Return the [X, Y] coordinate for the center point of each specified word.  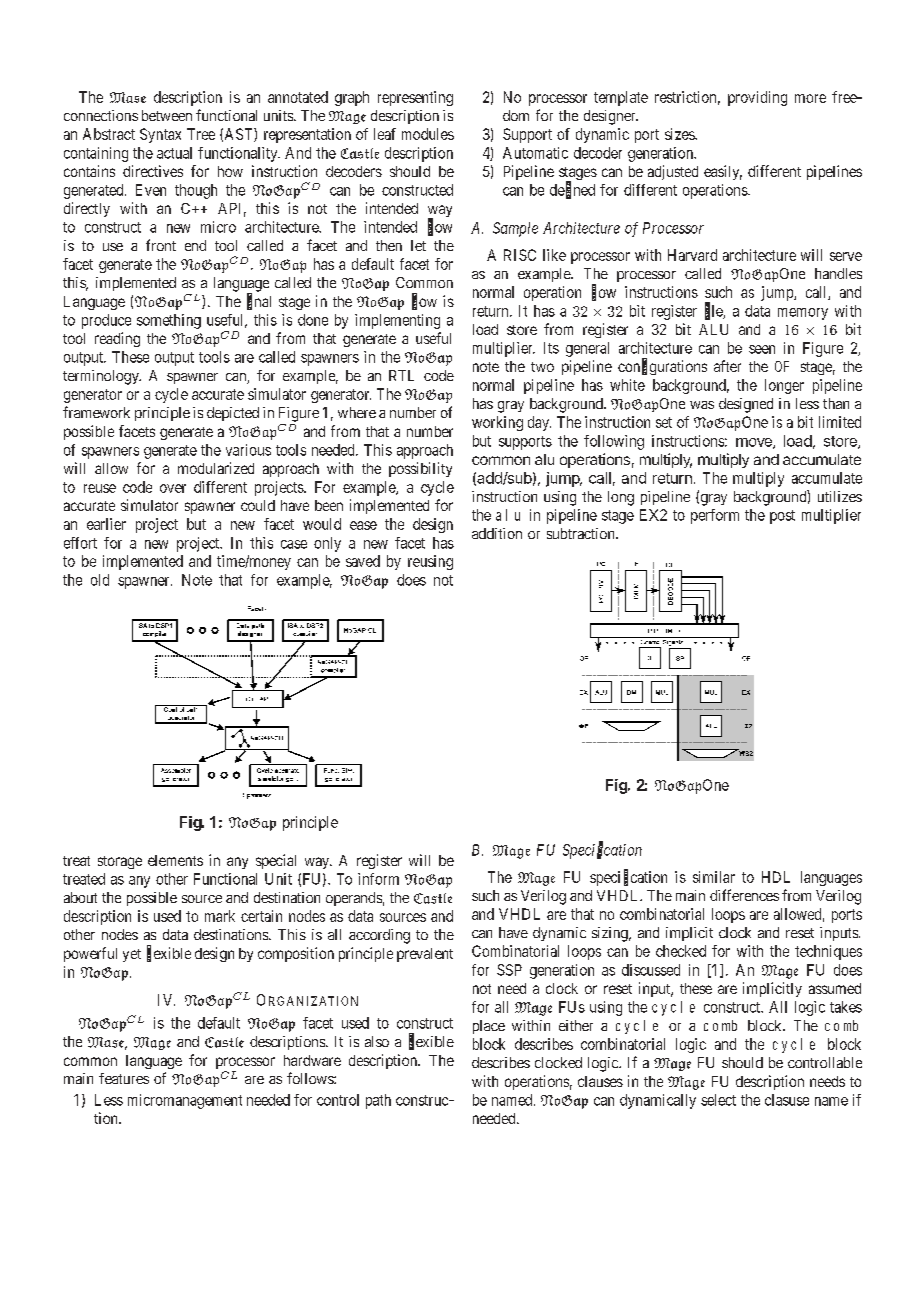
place [489, 1027]
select [718, 1100]
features [124, 1078]
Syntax [160, 135]
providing [757, 98]
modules [428, 134]
